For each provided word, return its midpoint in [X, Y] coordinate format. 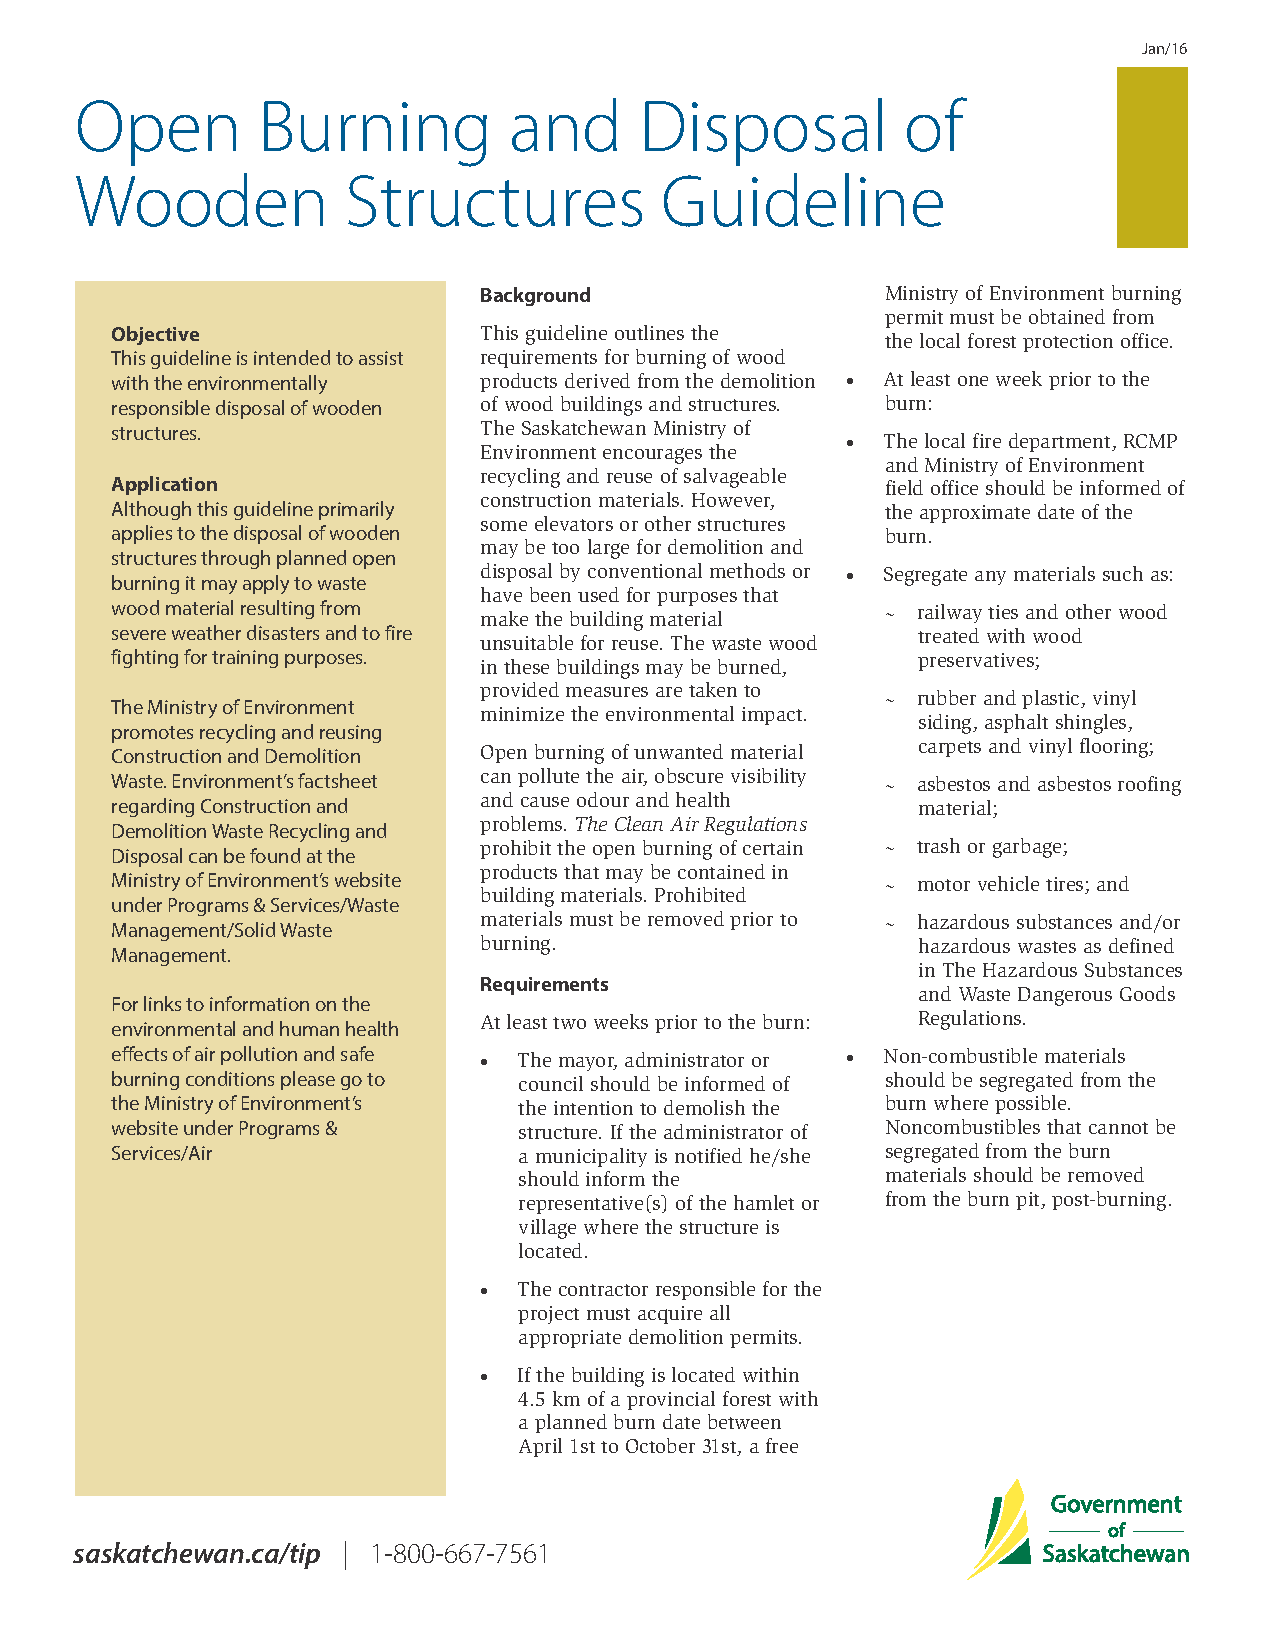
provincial [671, 1400]
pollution [259, 1055]
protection [1068, 343]
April [540, 1447]
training [245, 659]
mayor [588, 1064]
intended [292, 357]
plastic [1052, 699]
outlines [649, 332]
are [669, 692]
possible [1032, 1104]
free [782, 1445]
